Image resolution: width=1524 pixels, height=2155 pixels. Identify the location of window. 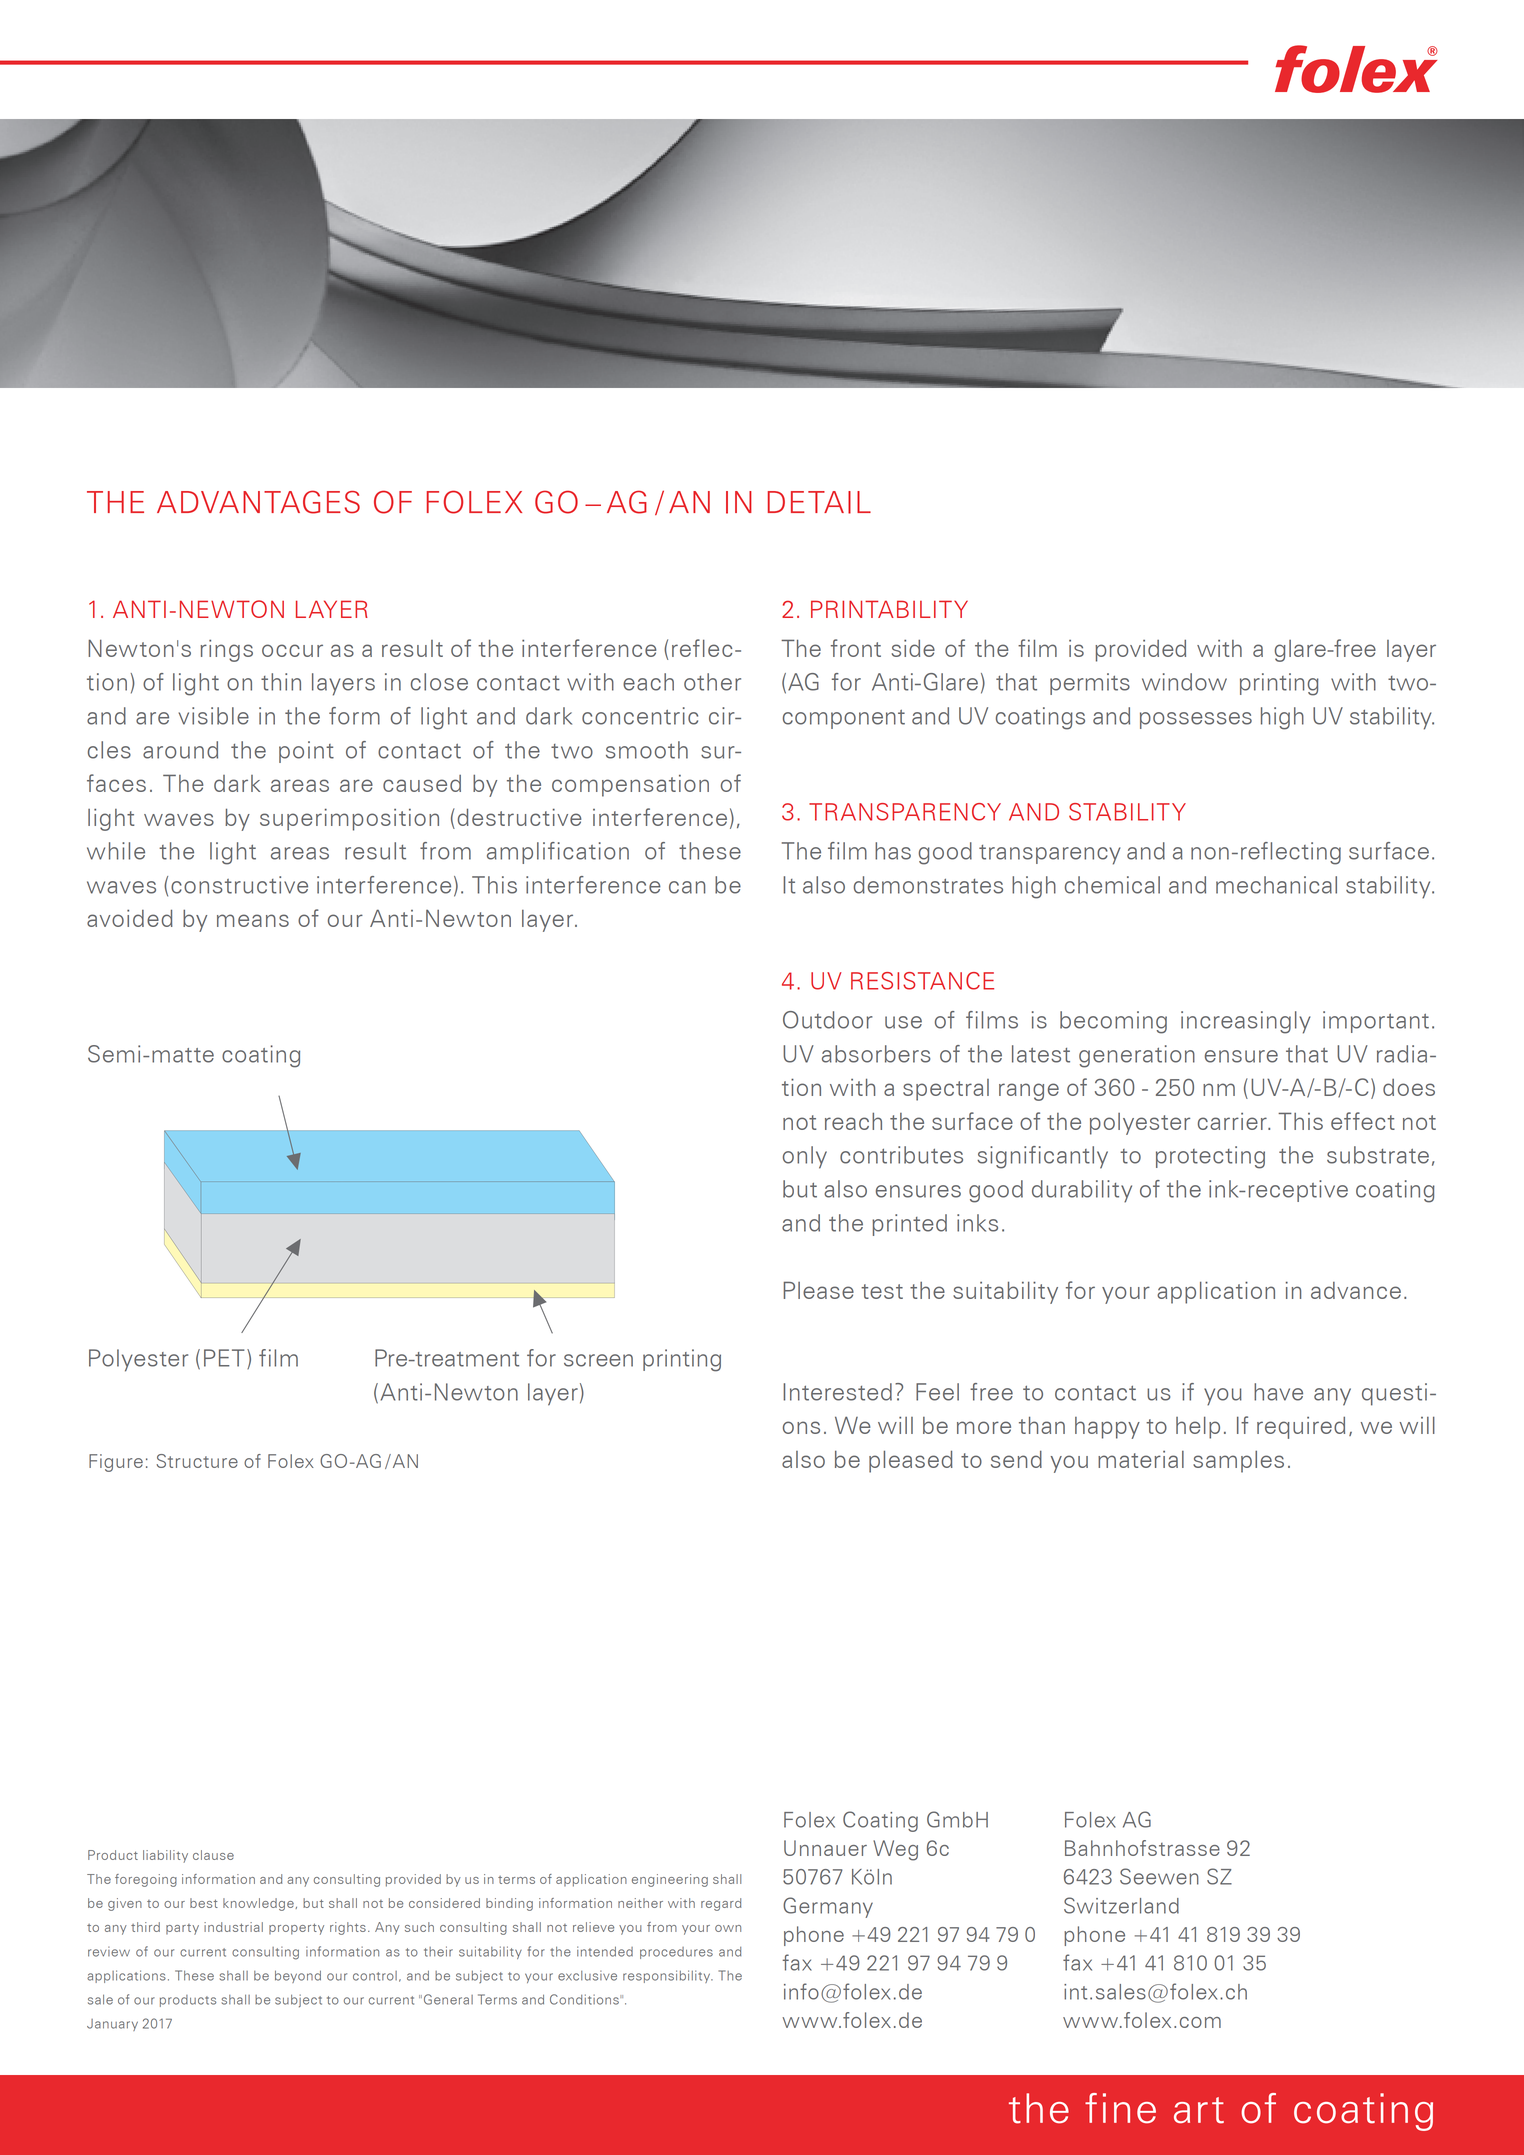
(1184, 682).
